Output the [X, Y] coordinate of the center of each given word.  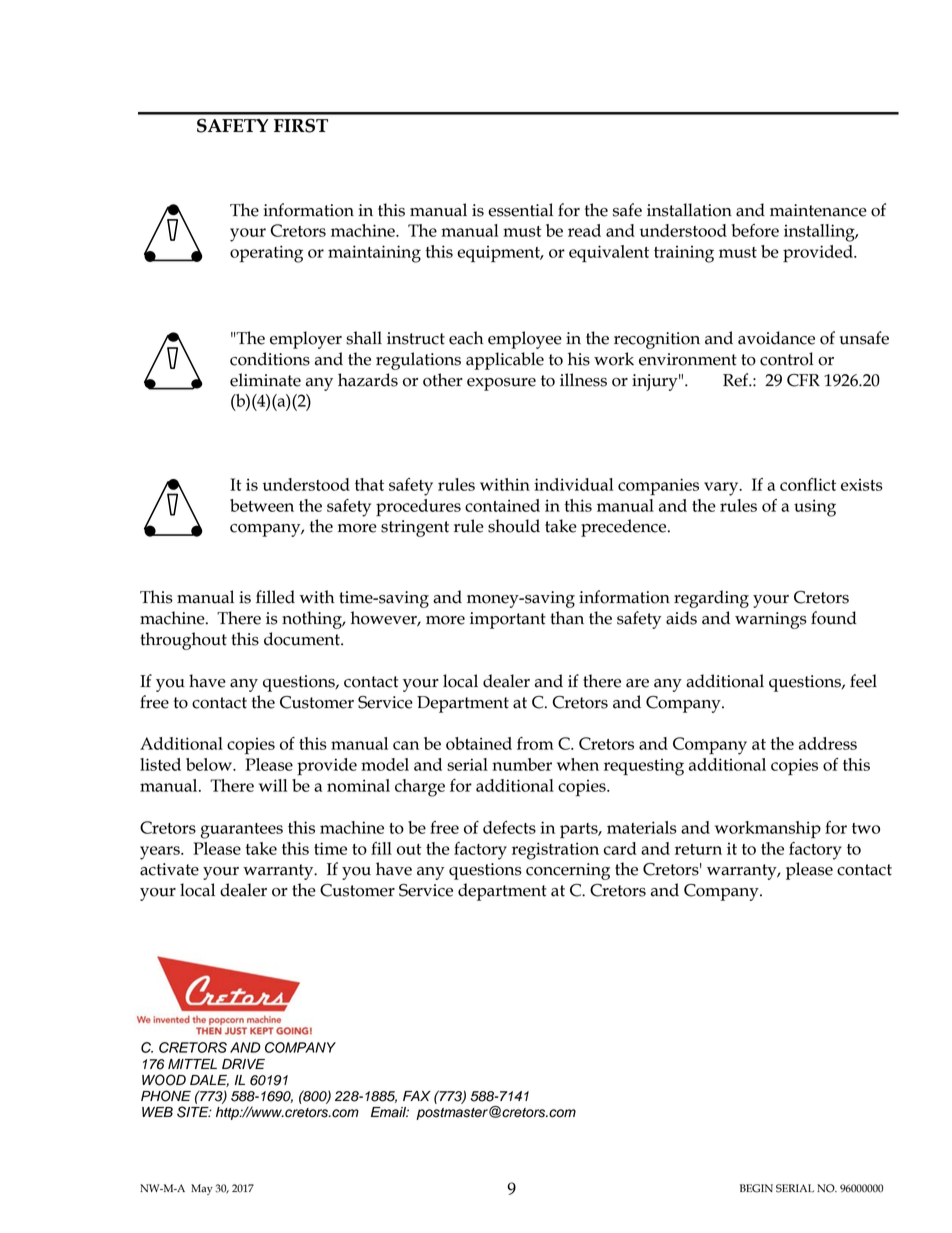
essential [520, 210]
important [508, 620]
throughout [184, 641]
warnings [771, 620]
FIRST [301, 125]
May [202, 1189]
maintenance [818, 210]
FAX [417, 1096]
